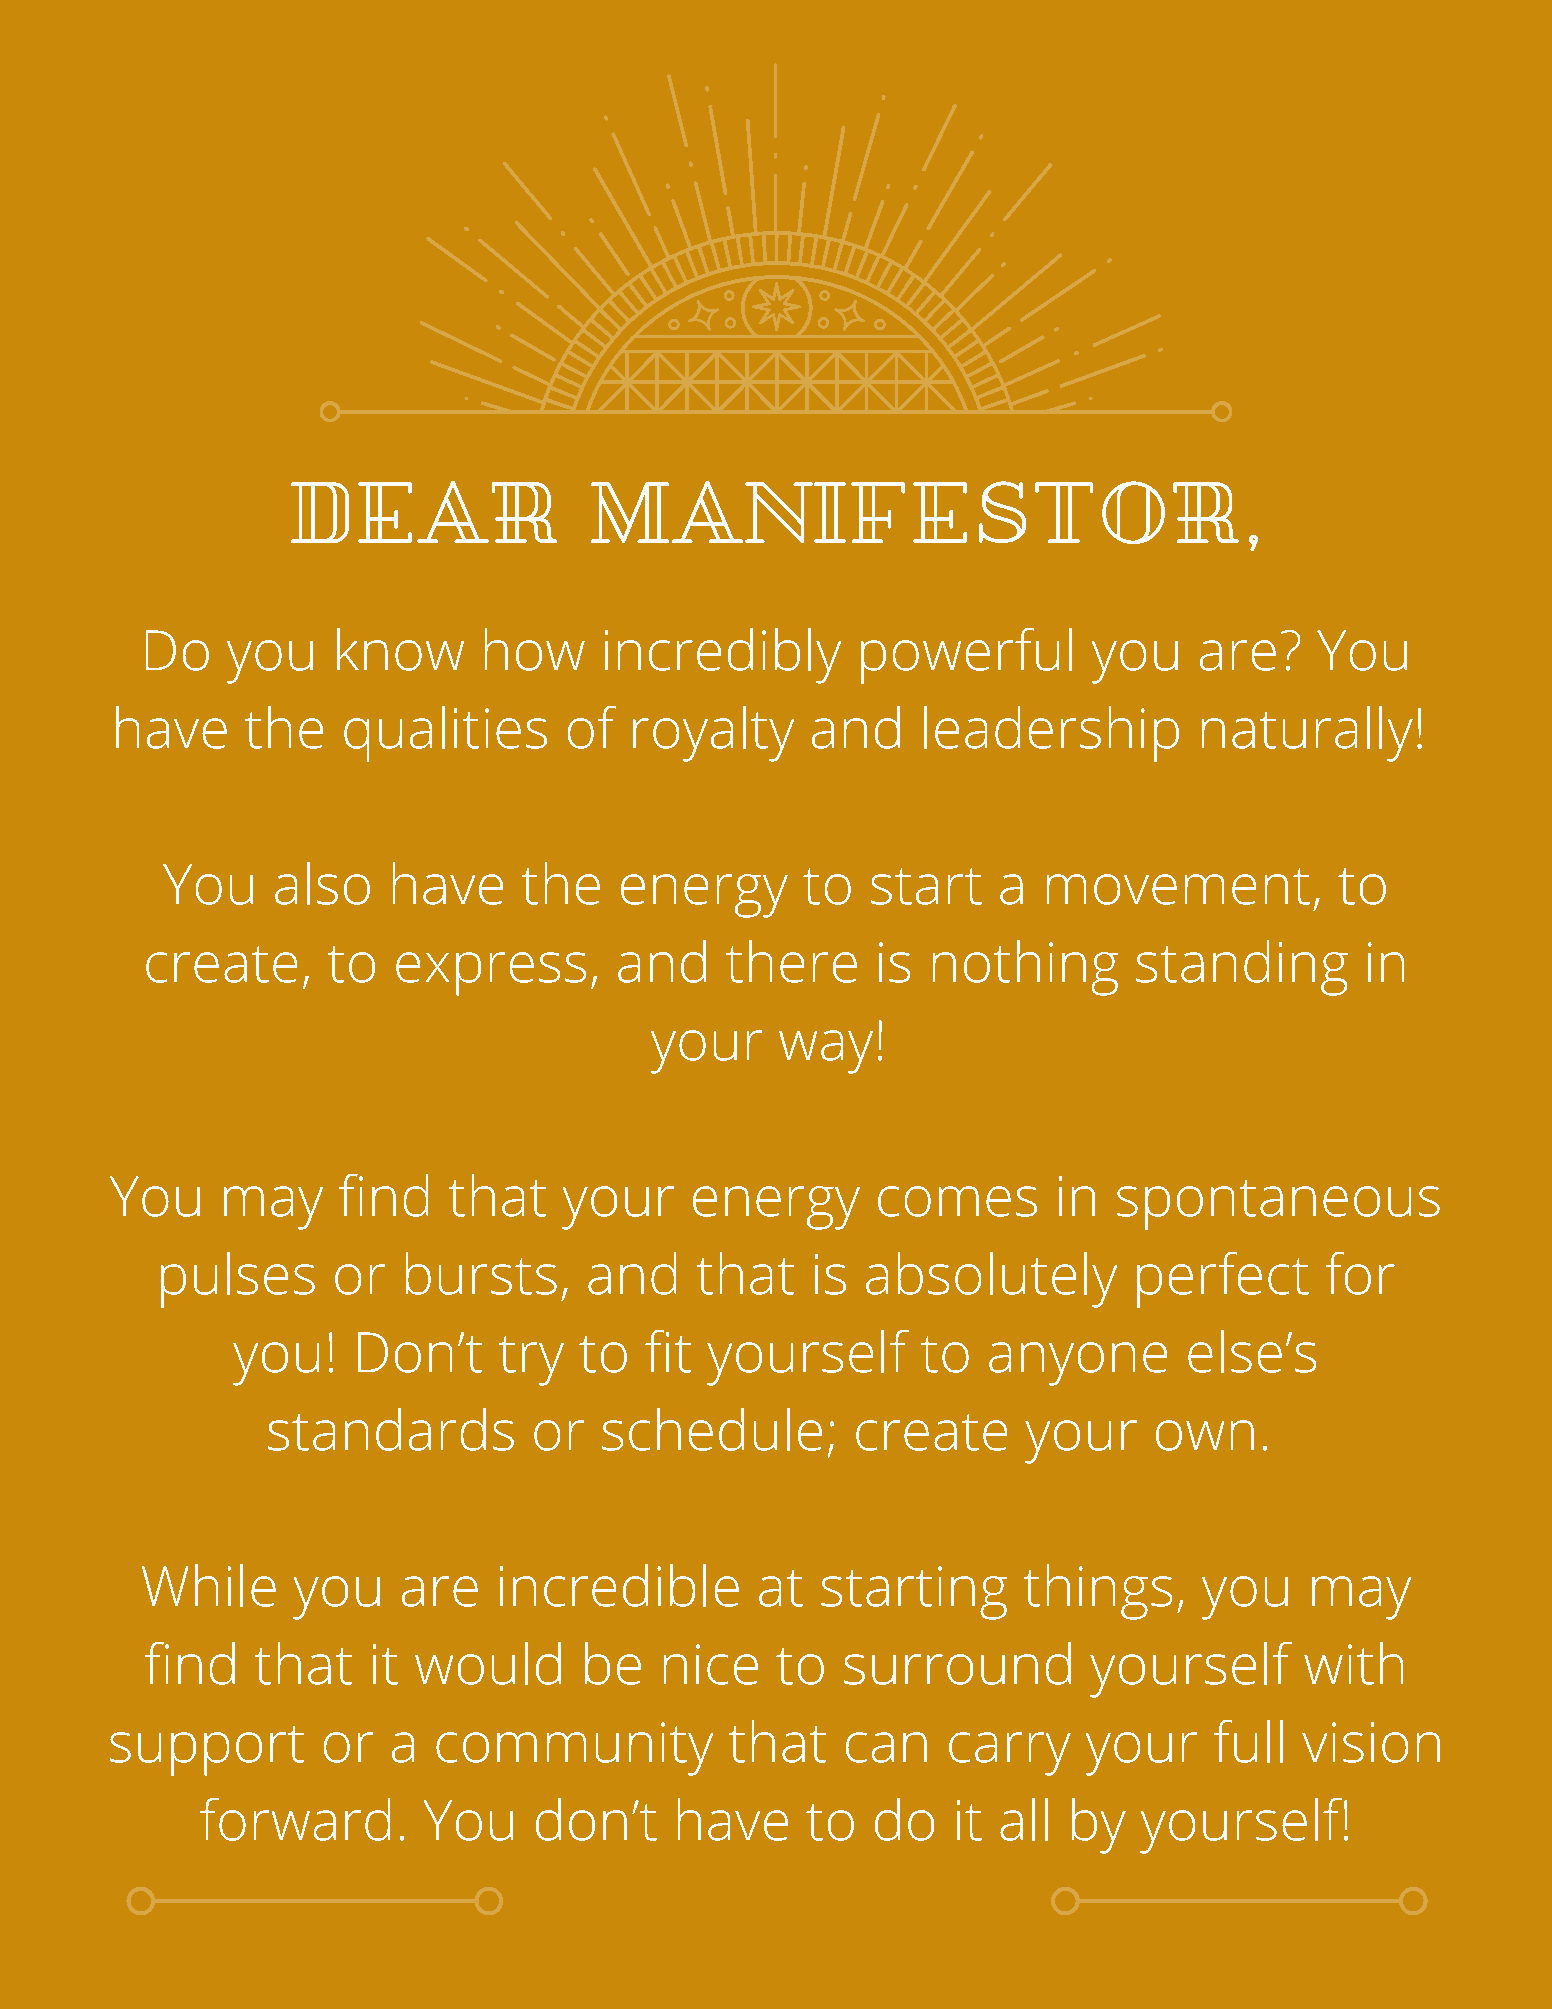 The height and width of the screenshot is (2009, 1552). What do you see at coordinates (723, 656) in the screenshot?
I see `incredibly` at bounding box center [723, 656].
